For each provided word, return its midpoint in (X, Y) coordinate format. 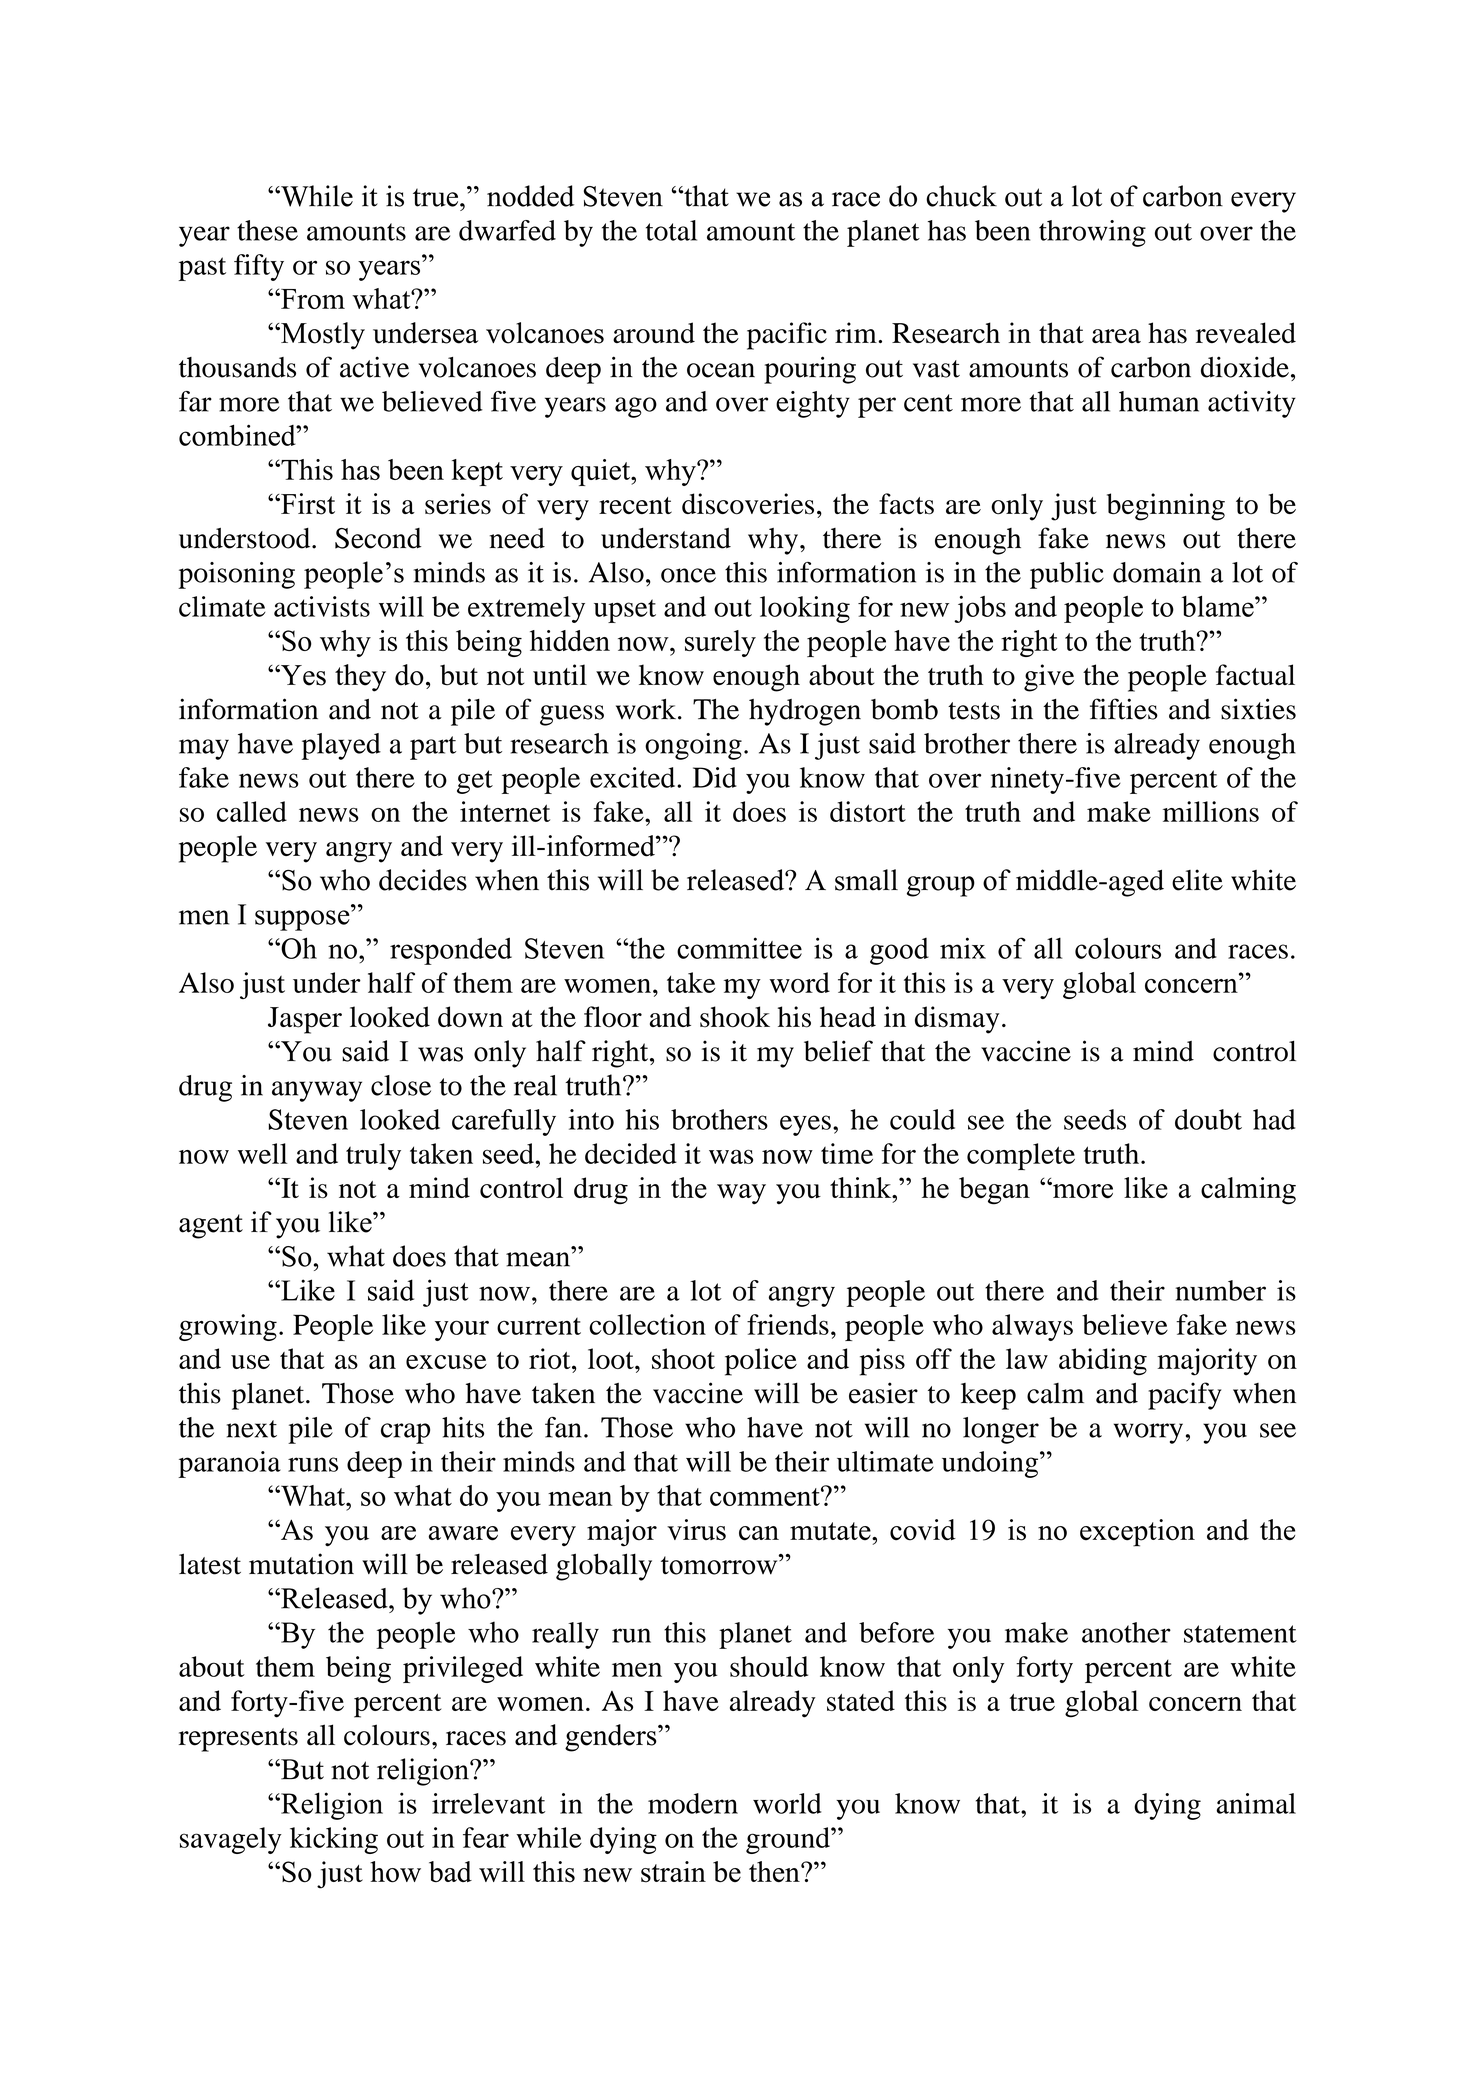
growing (228, 1327)
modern (693, 1803)
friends (788, 1324)
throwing (1092, 233)
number (1221, 1290)
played (341, 746)
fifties (1124, 709)
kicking (334, 1840)
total (671, 230)
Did (715, 777)
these (267, 230)
